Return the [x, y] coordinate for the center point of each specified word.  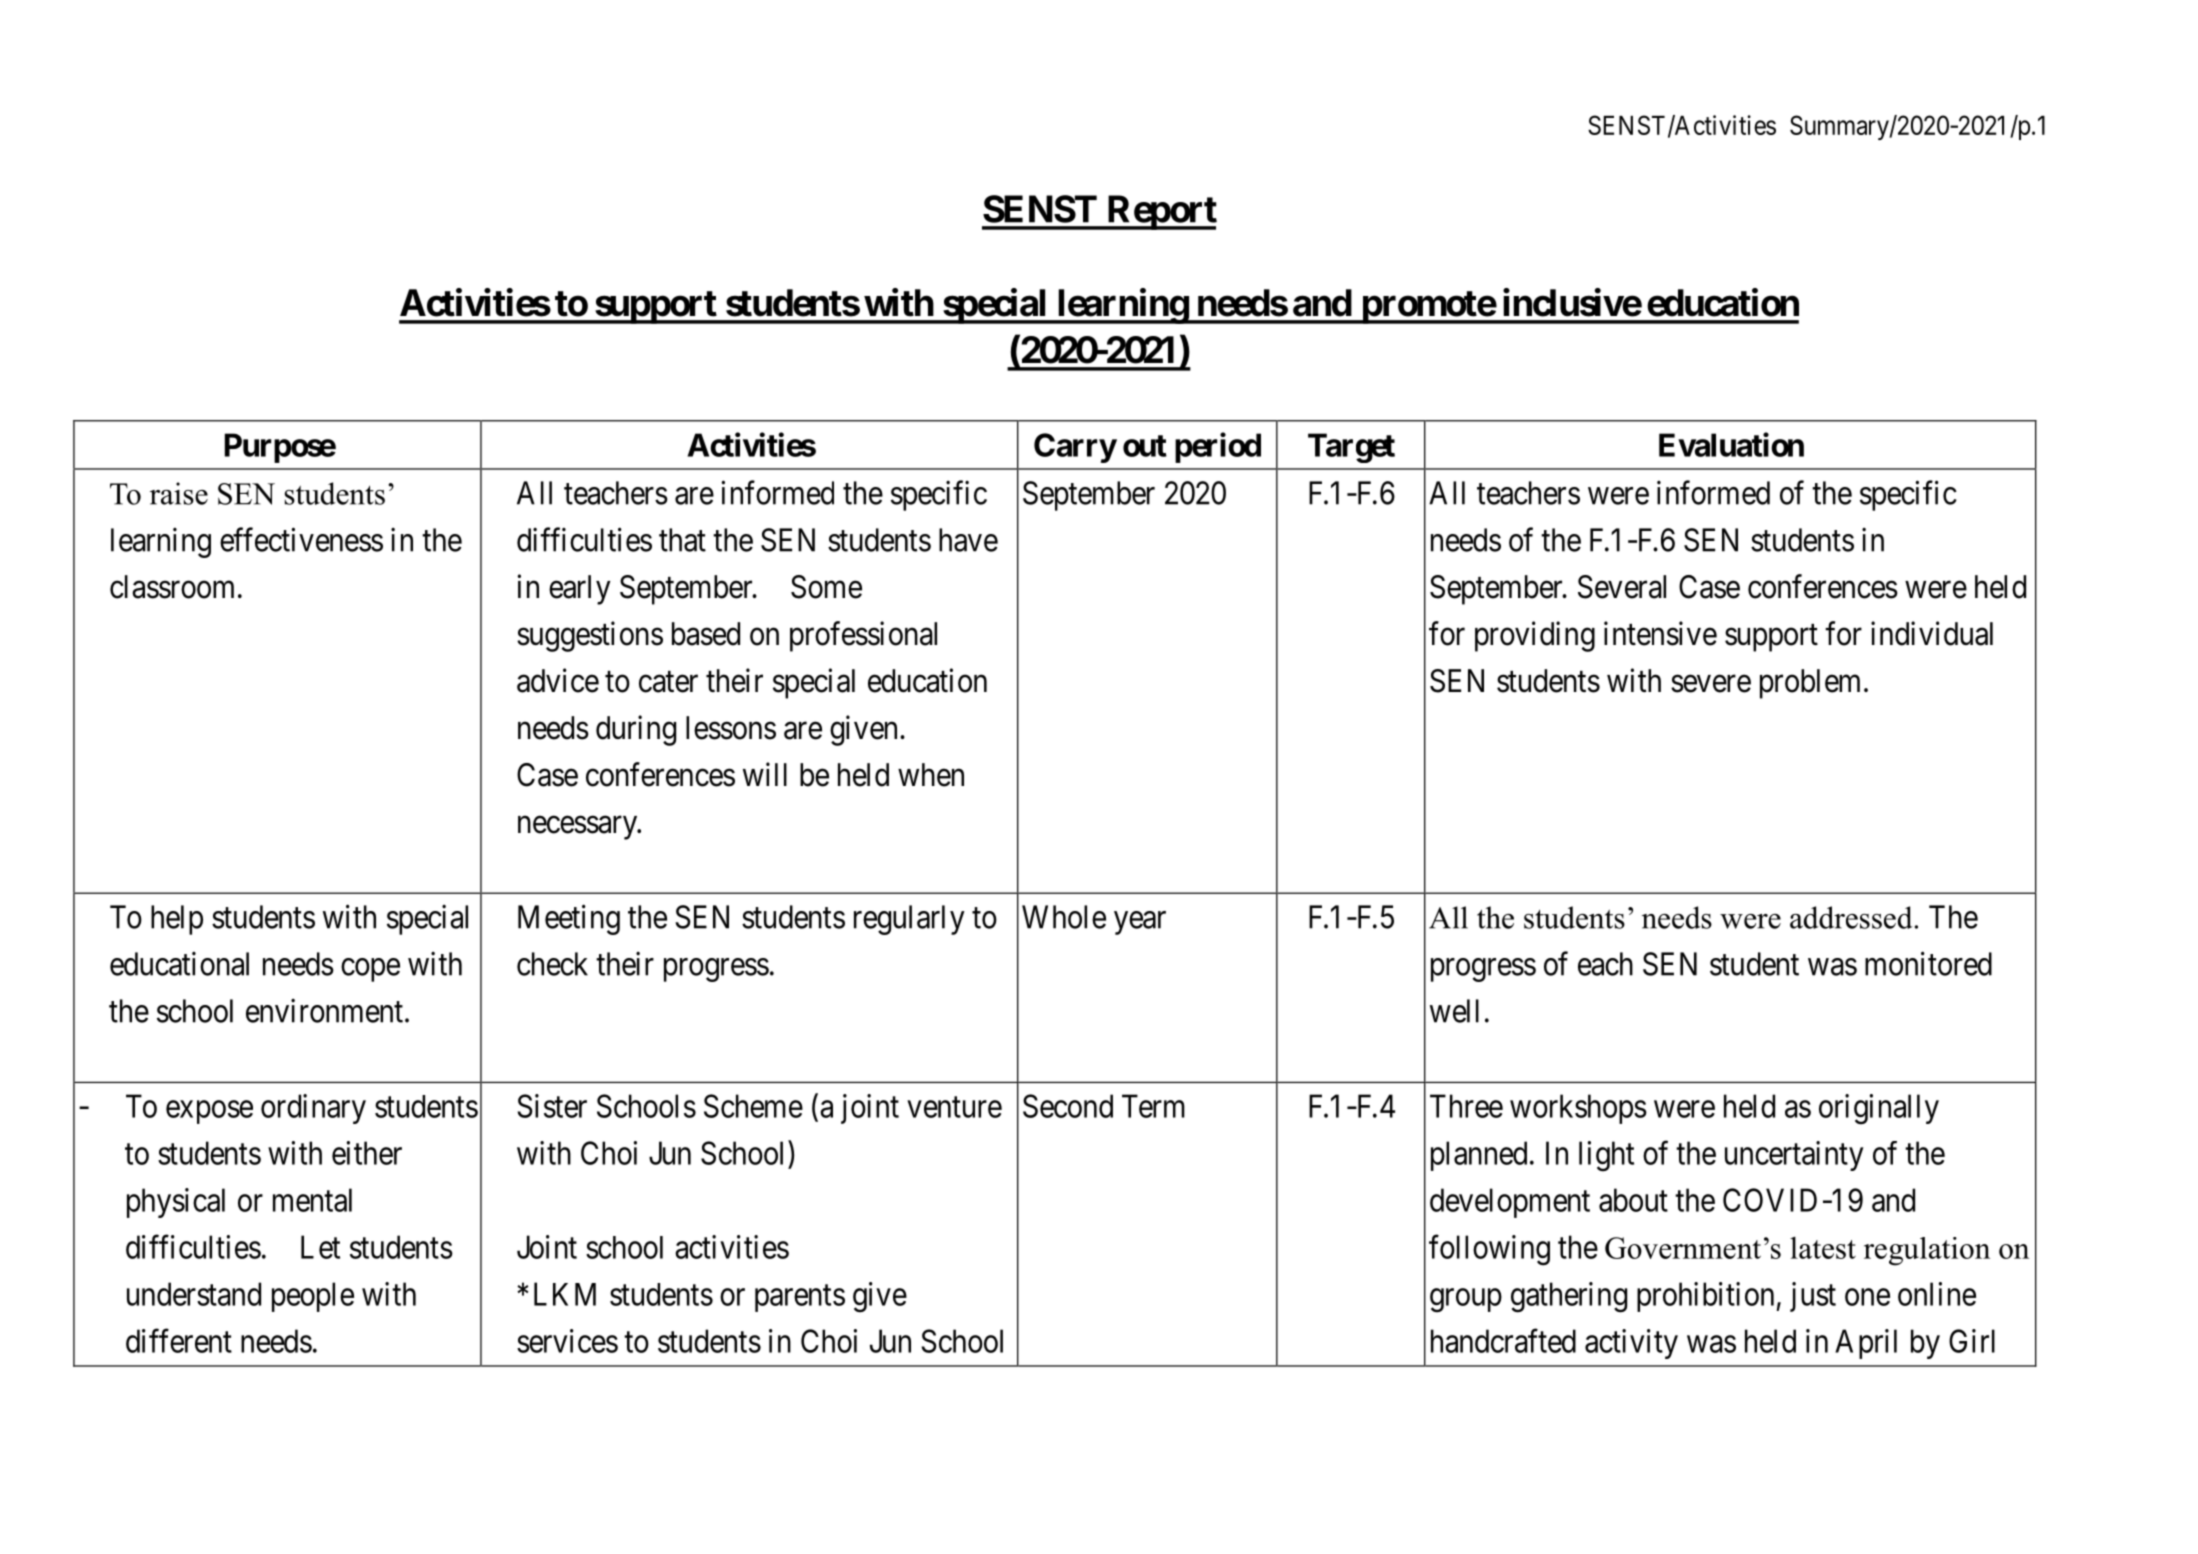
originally [1879, 1109]
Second [1068, 1106]
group [1466, 1301]
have [968, 540]
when [931, 775]
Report [1161, 212]
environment [324, 1010]
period [1218, 447]
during [636, 730]
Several [1622, 587]
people [313, 1297]
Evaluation [1731, 444]
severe [1711, 684]
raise [179, 493]
